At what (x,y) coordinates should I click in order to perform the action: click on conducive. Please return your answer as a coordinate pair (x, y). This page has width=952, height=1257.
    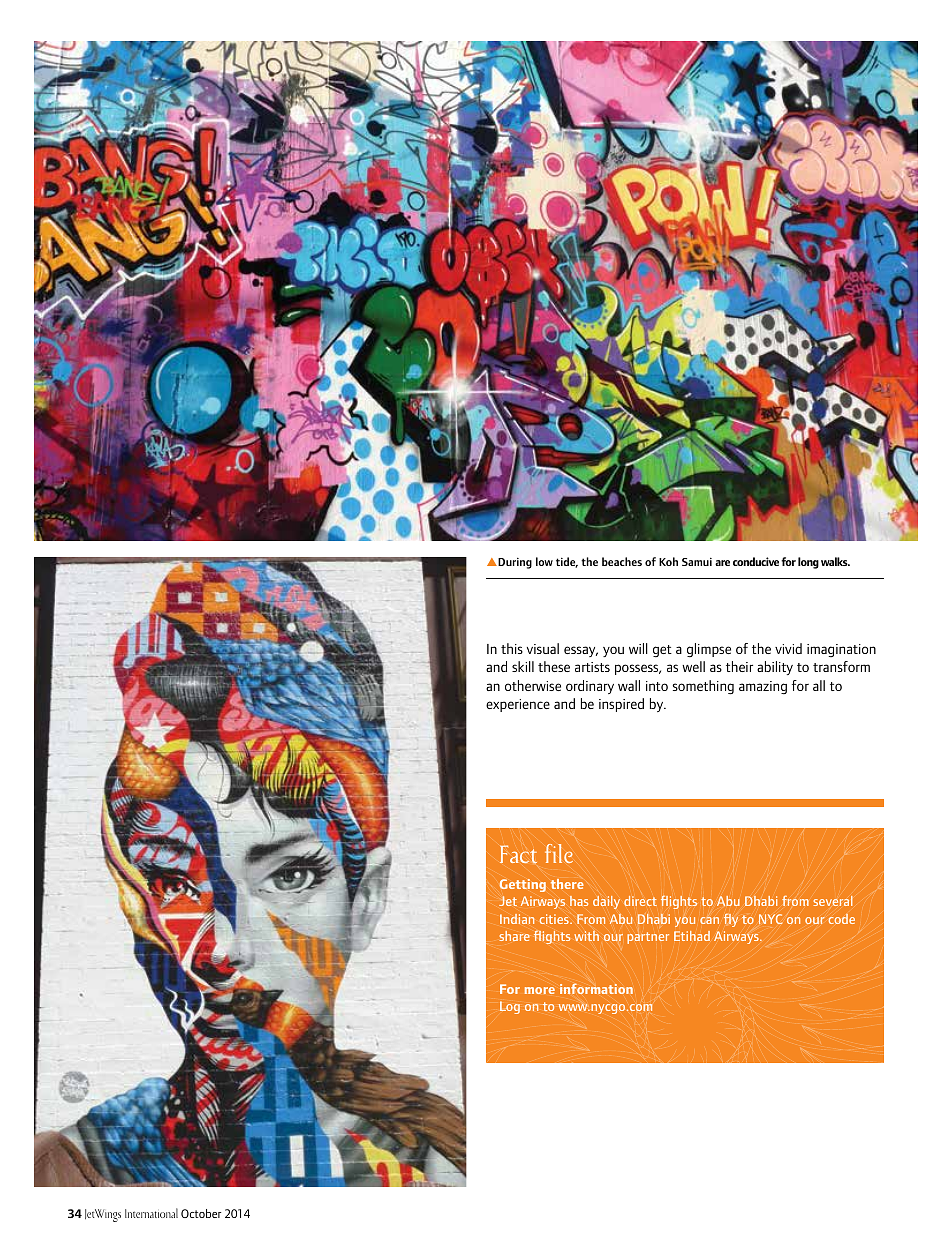
    Looking at the image, I should click on (756, 561).
